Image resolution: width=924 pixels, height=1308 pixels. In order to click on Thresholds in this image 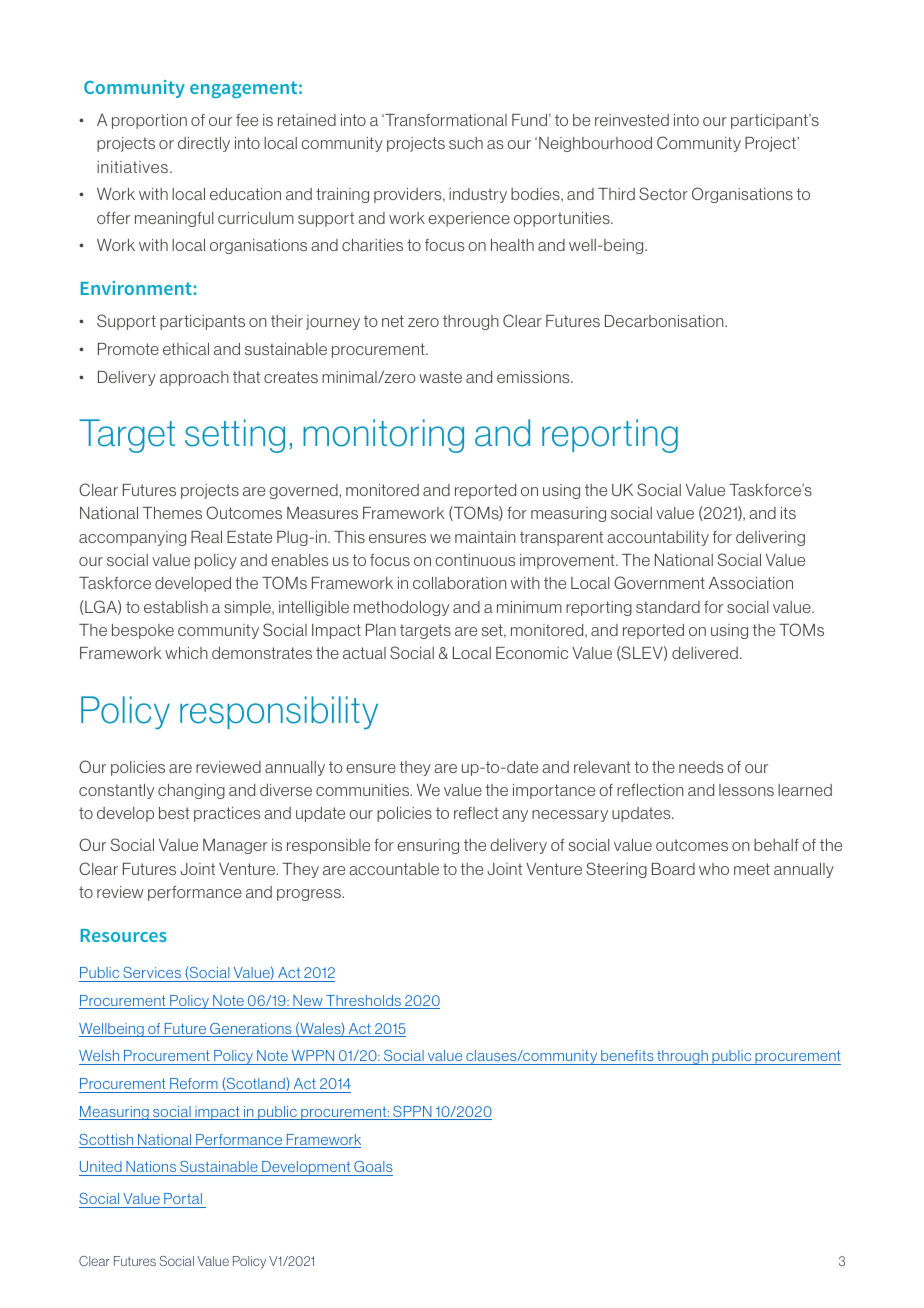, I will do `click(364, 1002)`.
